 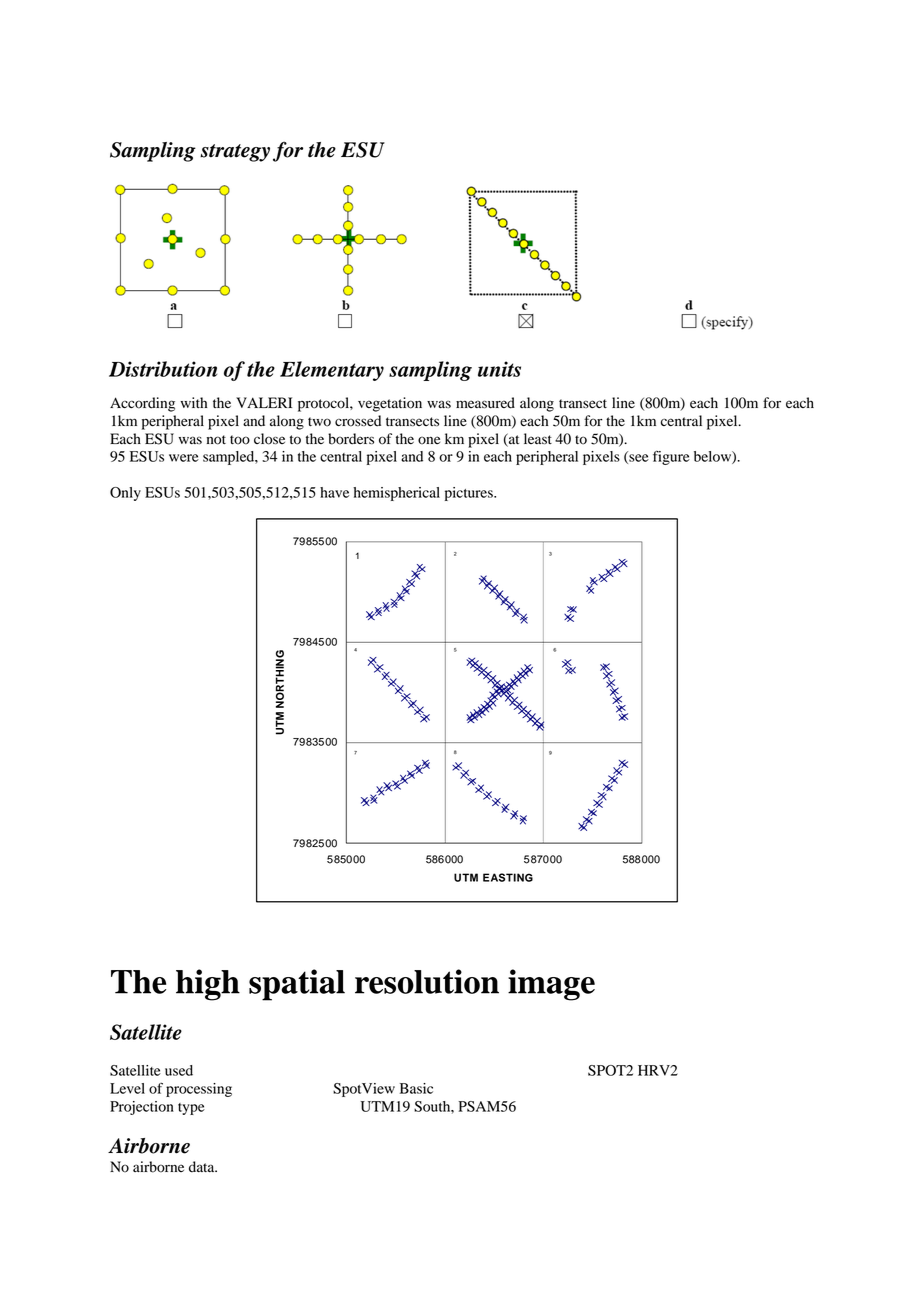 I want to click on strategy, so click(x=235, y=153).
